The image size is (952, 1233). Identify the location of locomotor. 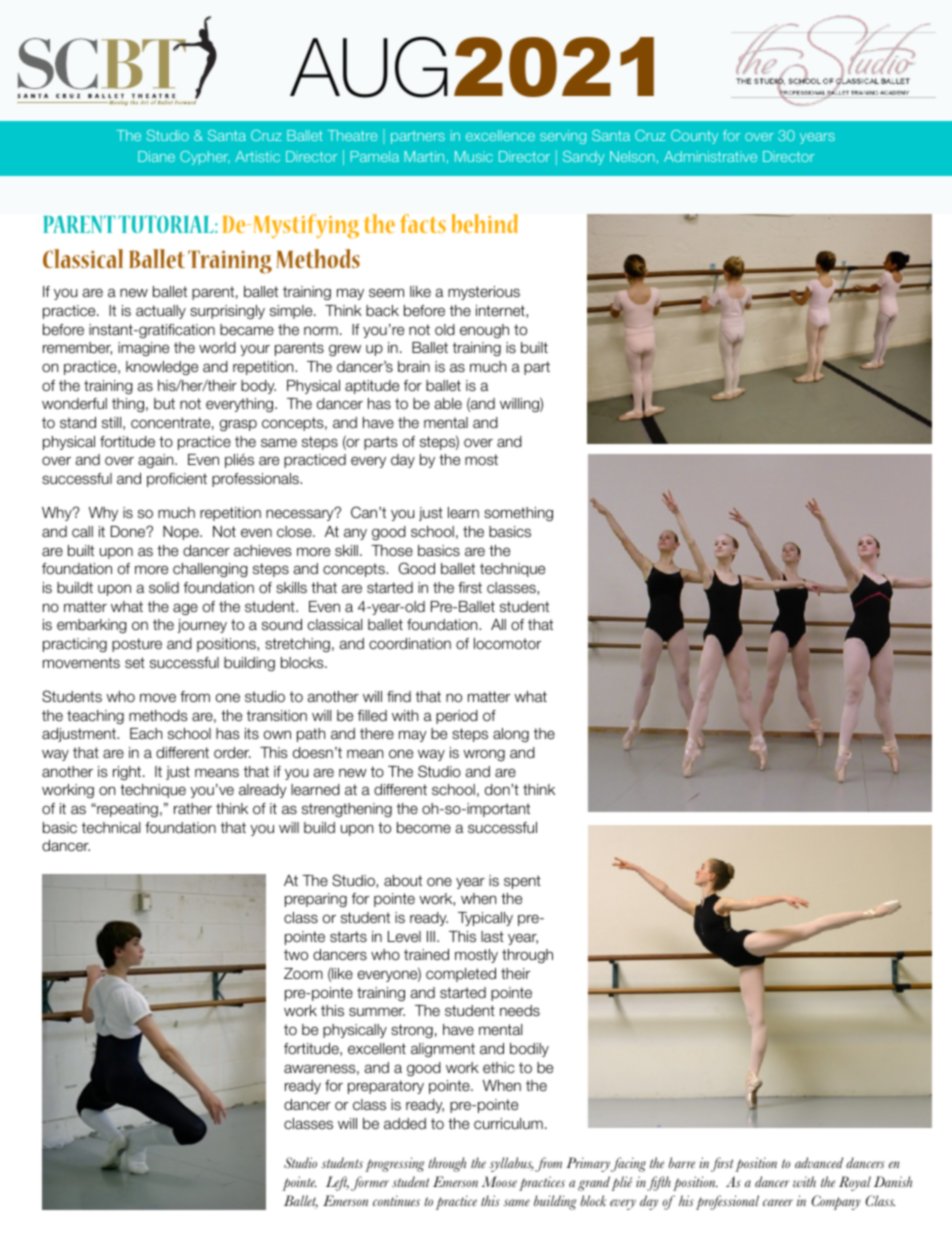
(507, 644).
